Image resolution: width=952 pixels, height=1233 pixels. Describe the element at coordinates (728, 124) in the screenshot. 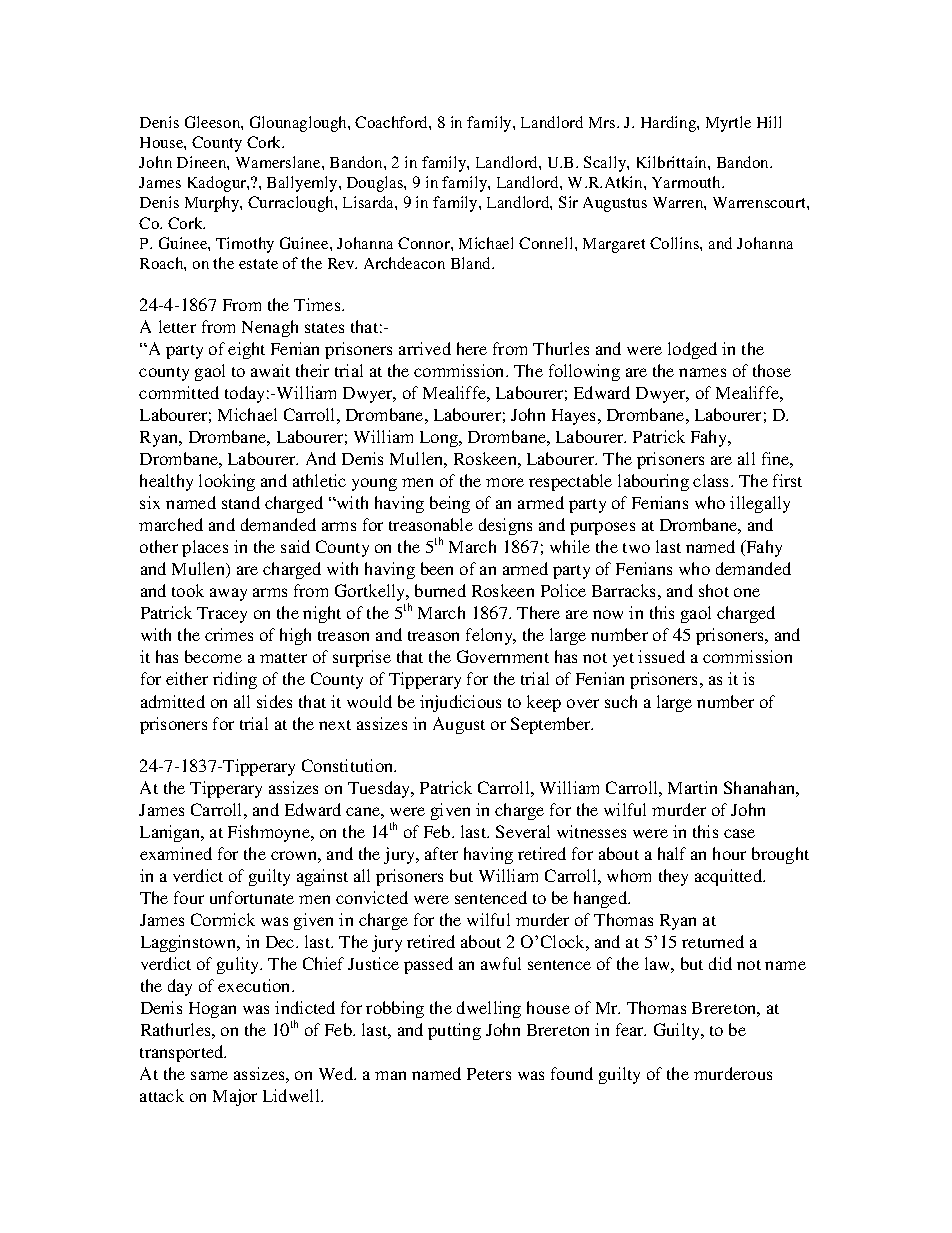

I see `Myrtle` at that location.
